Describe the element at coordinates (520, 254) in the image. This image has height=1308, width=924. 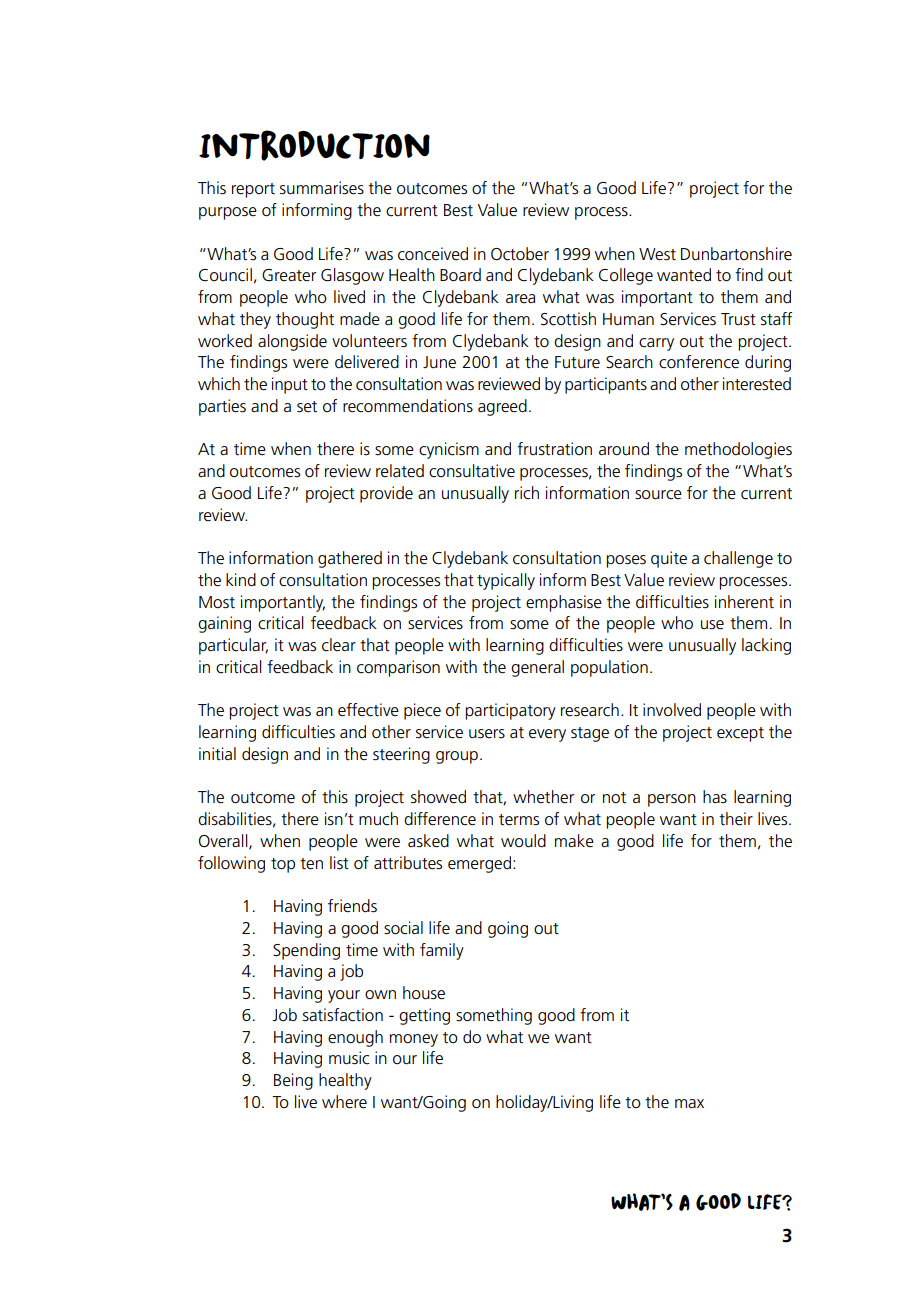
I see `October` at that location.
